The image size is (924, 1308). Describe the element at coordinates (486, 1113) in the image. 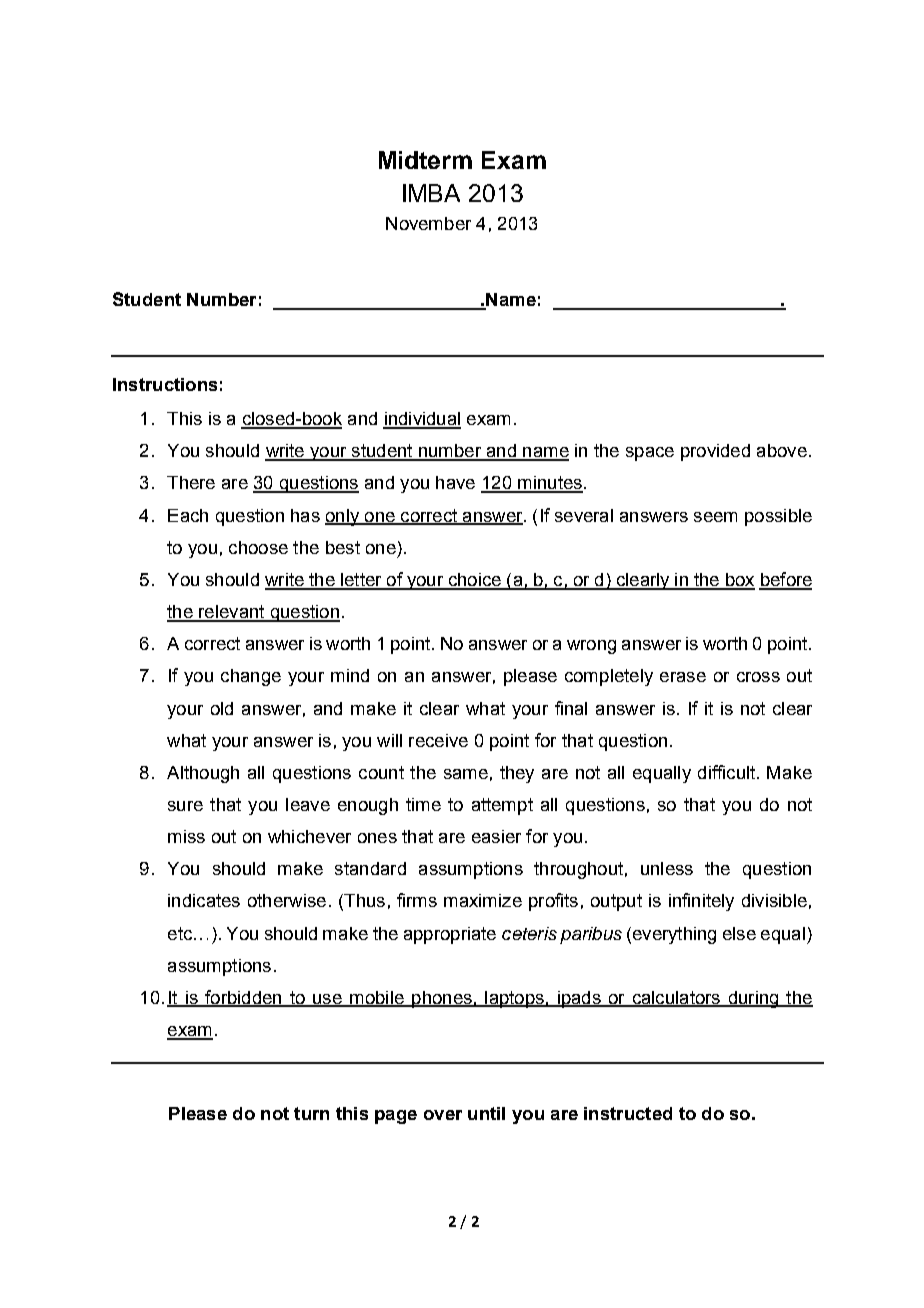

I see `until` at that location.
